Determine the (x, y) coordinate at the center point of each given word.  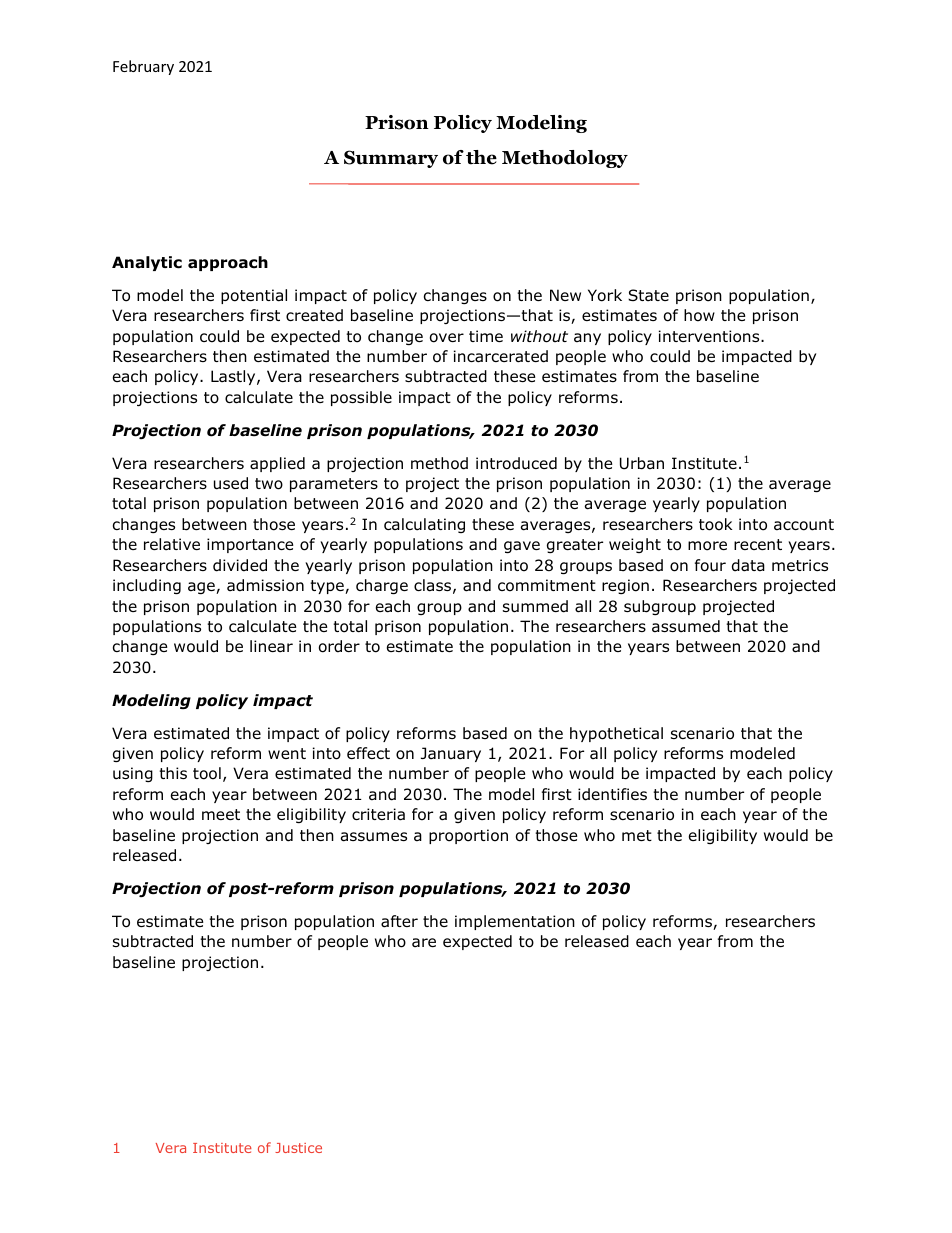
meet (221, 814)
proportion (468, 836)
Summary (391, 159)
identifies (612, 794)
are (424, 943)
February (143, 67)
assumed (686, 626)
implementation (515, 922)
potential (254, 296)
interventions (710, 336)
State (648, 295)
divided (240, 565)
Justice (298, 1148)
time (486, 336)
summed (535, 606)
